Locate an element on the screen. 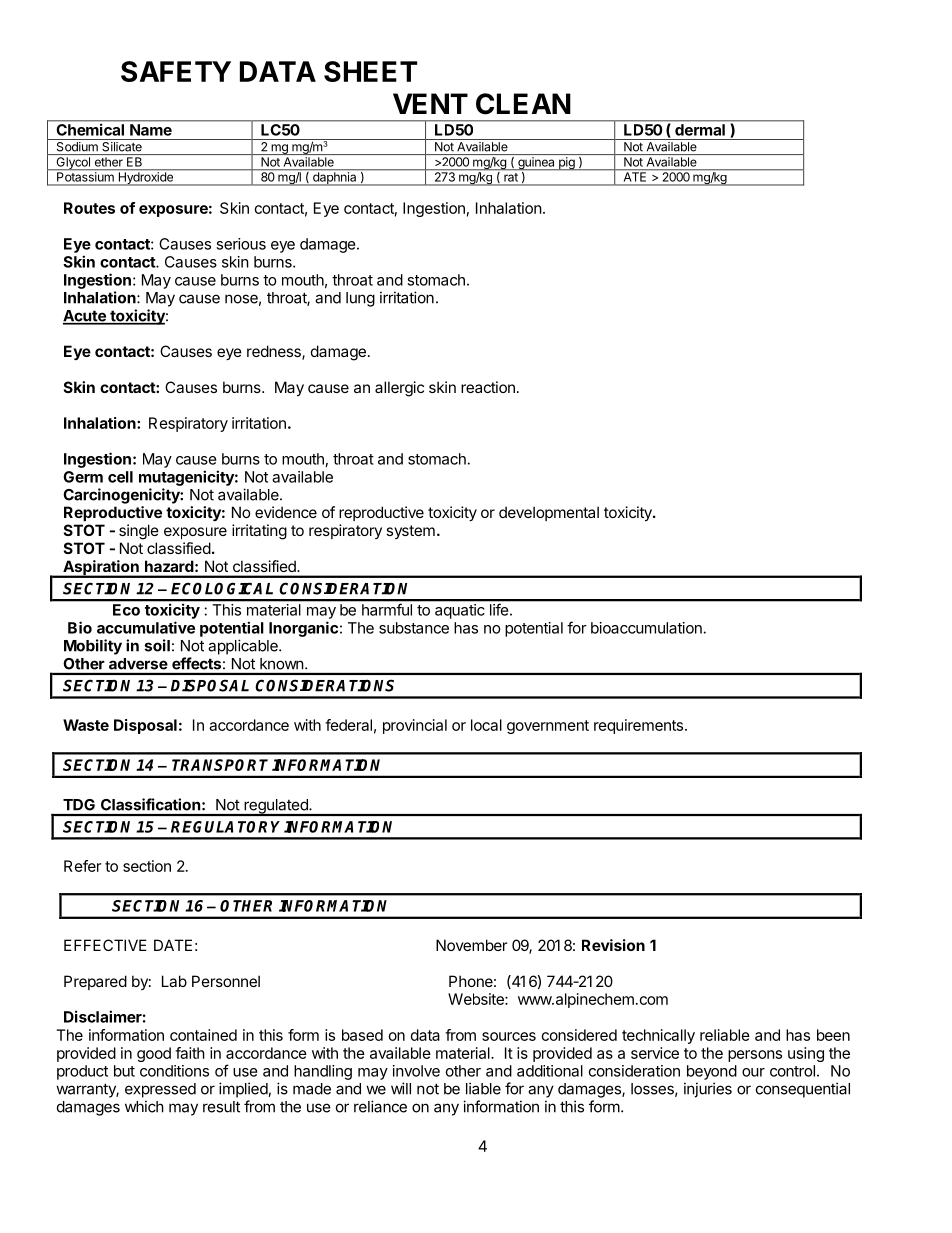 This screenshot has width=952, height=1233. SAFETY is located at coordinates (176, 71).
